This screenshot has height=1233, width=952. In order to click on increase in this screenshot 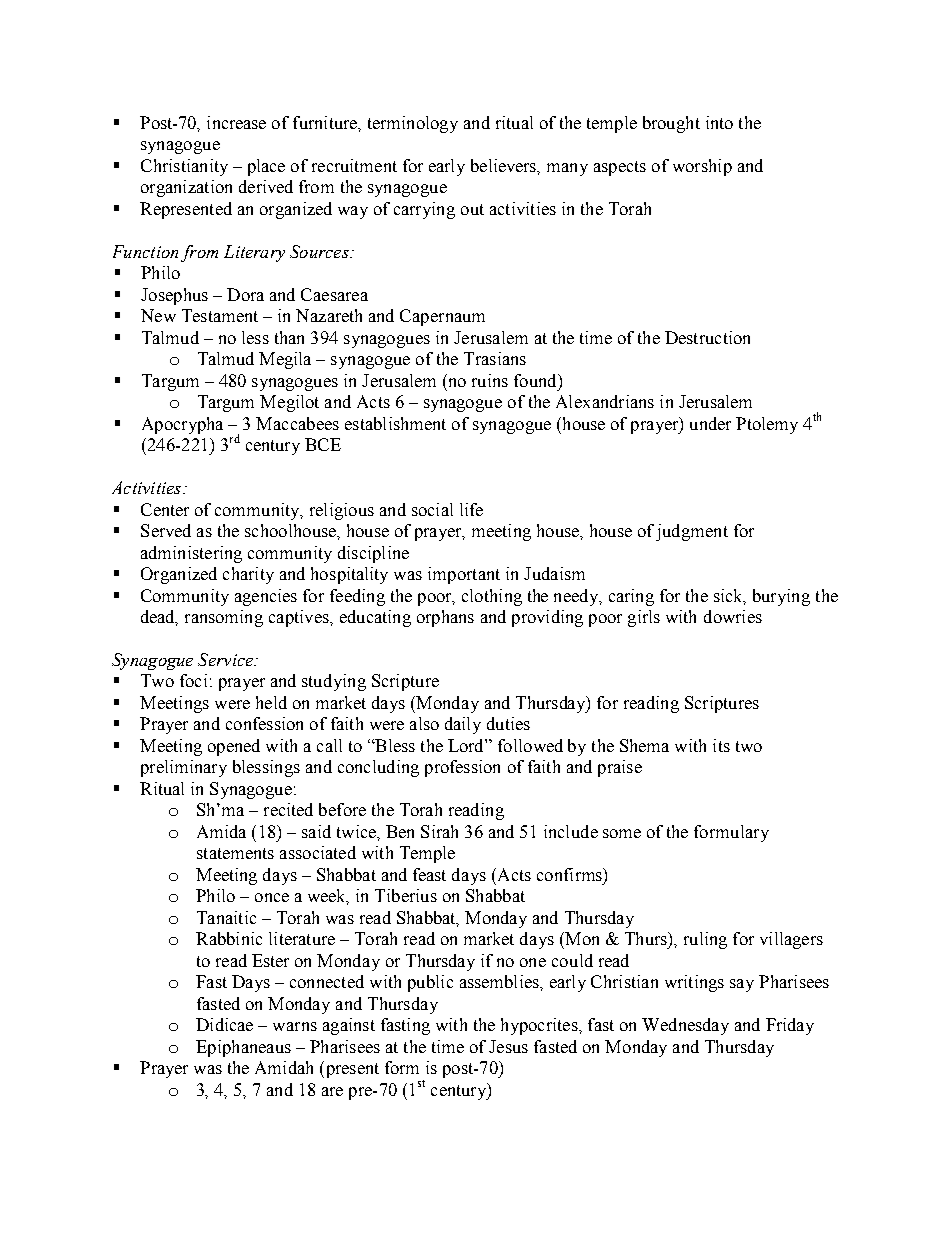, I will do `click(236, 122)`.
